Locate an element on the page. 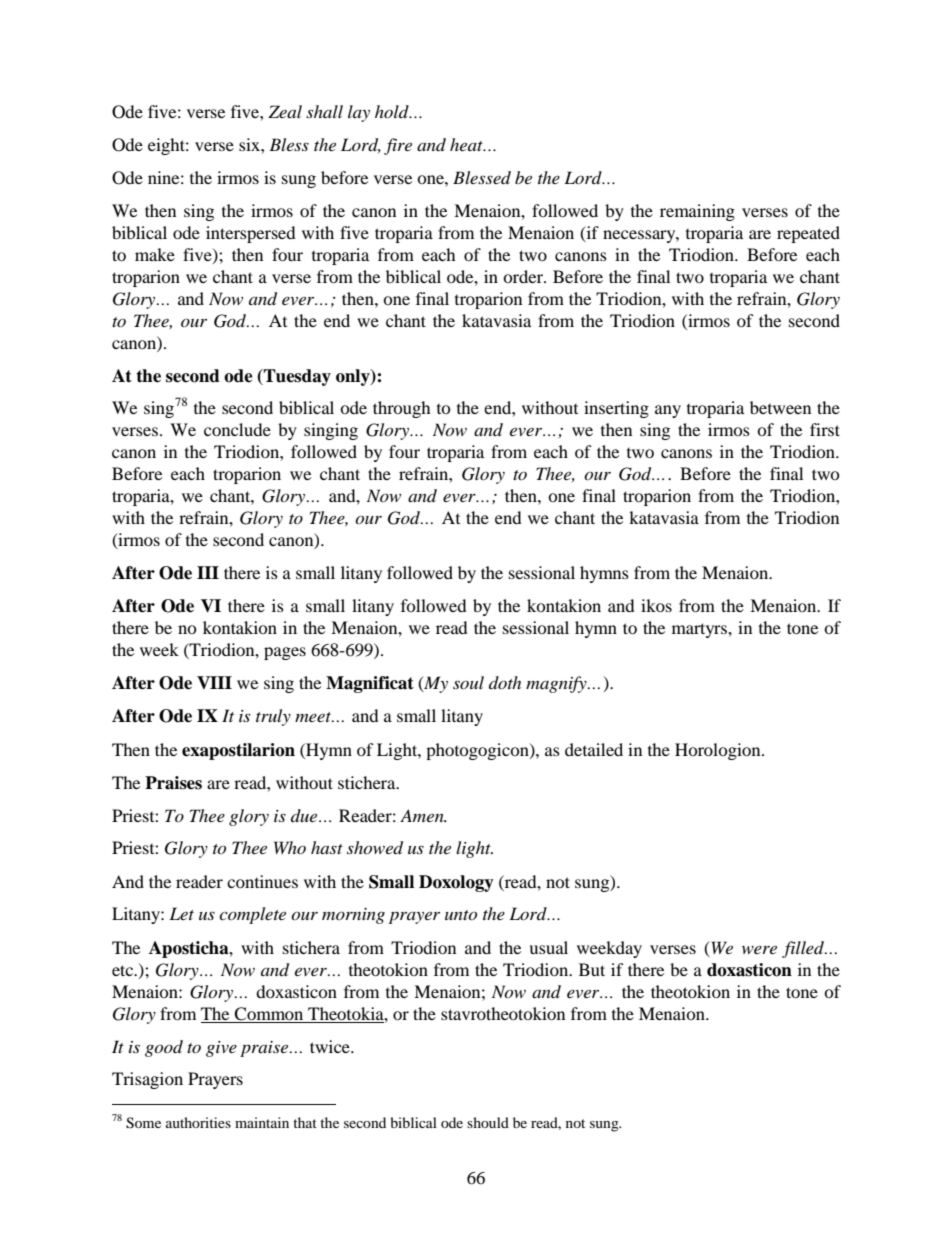 The image size is (952, 1233). authorities is located at coordinates (198, 1122).
